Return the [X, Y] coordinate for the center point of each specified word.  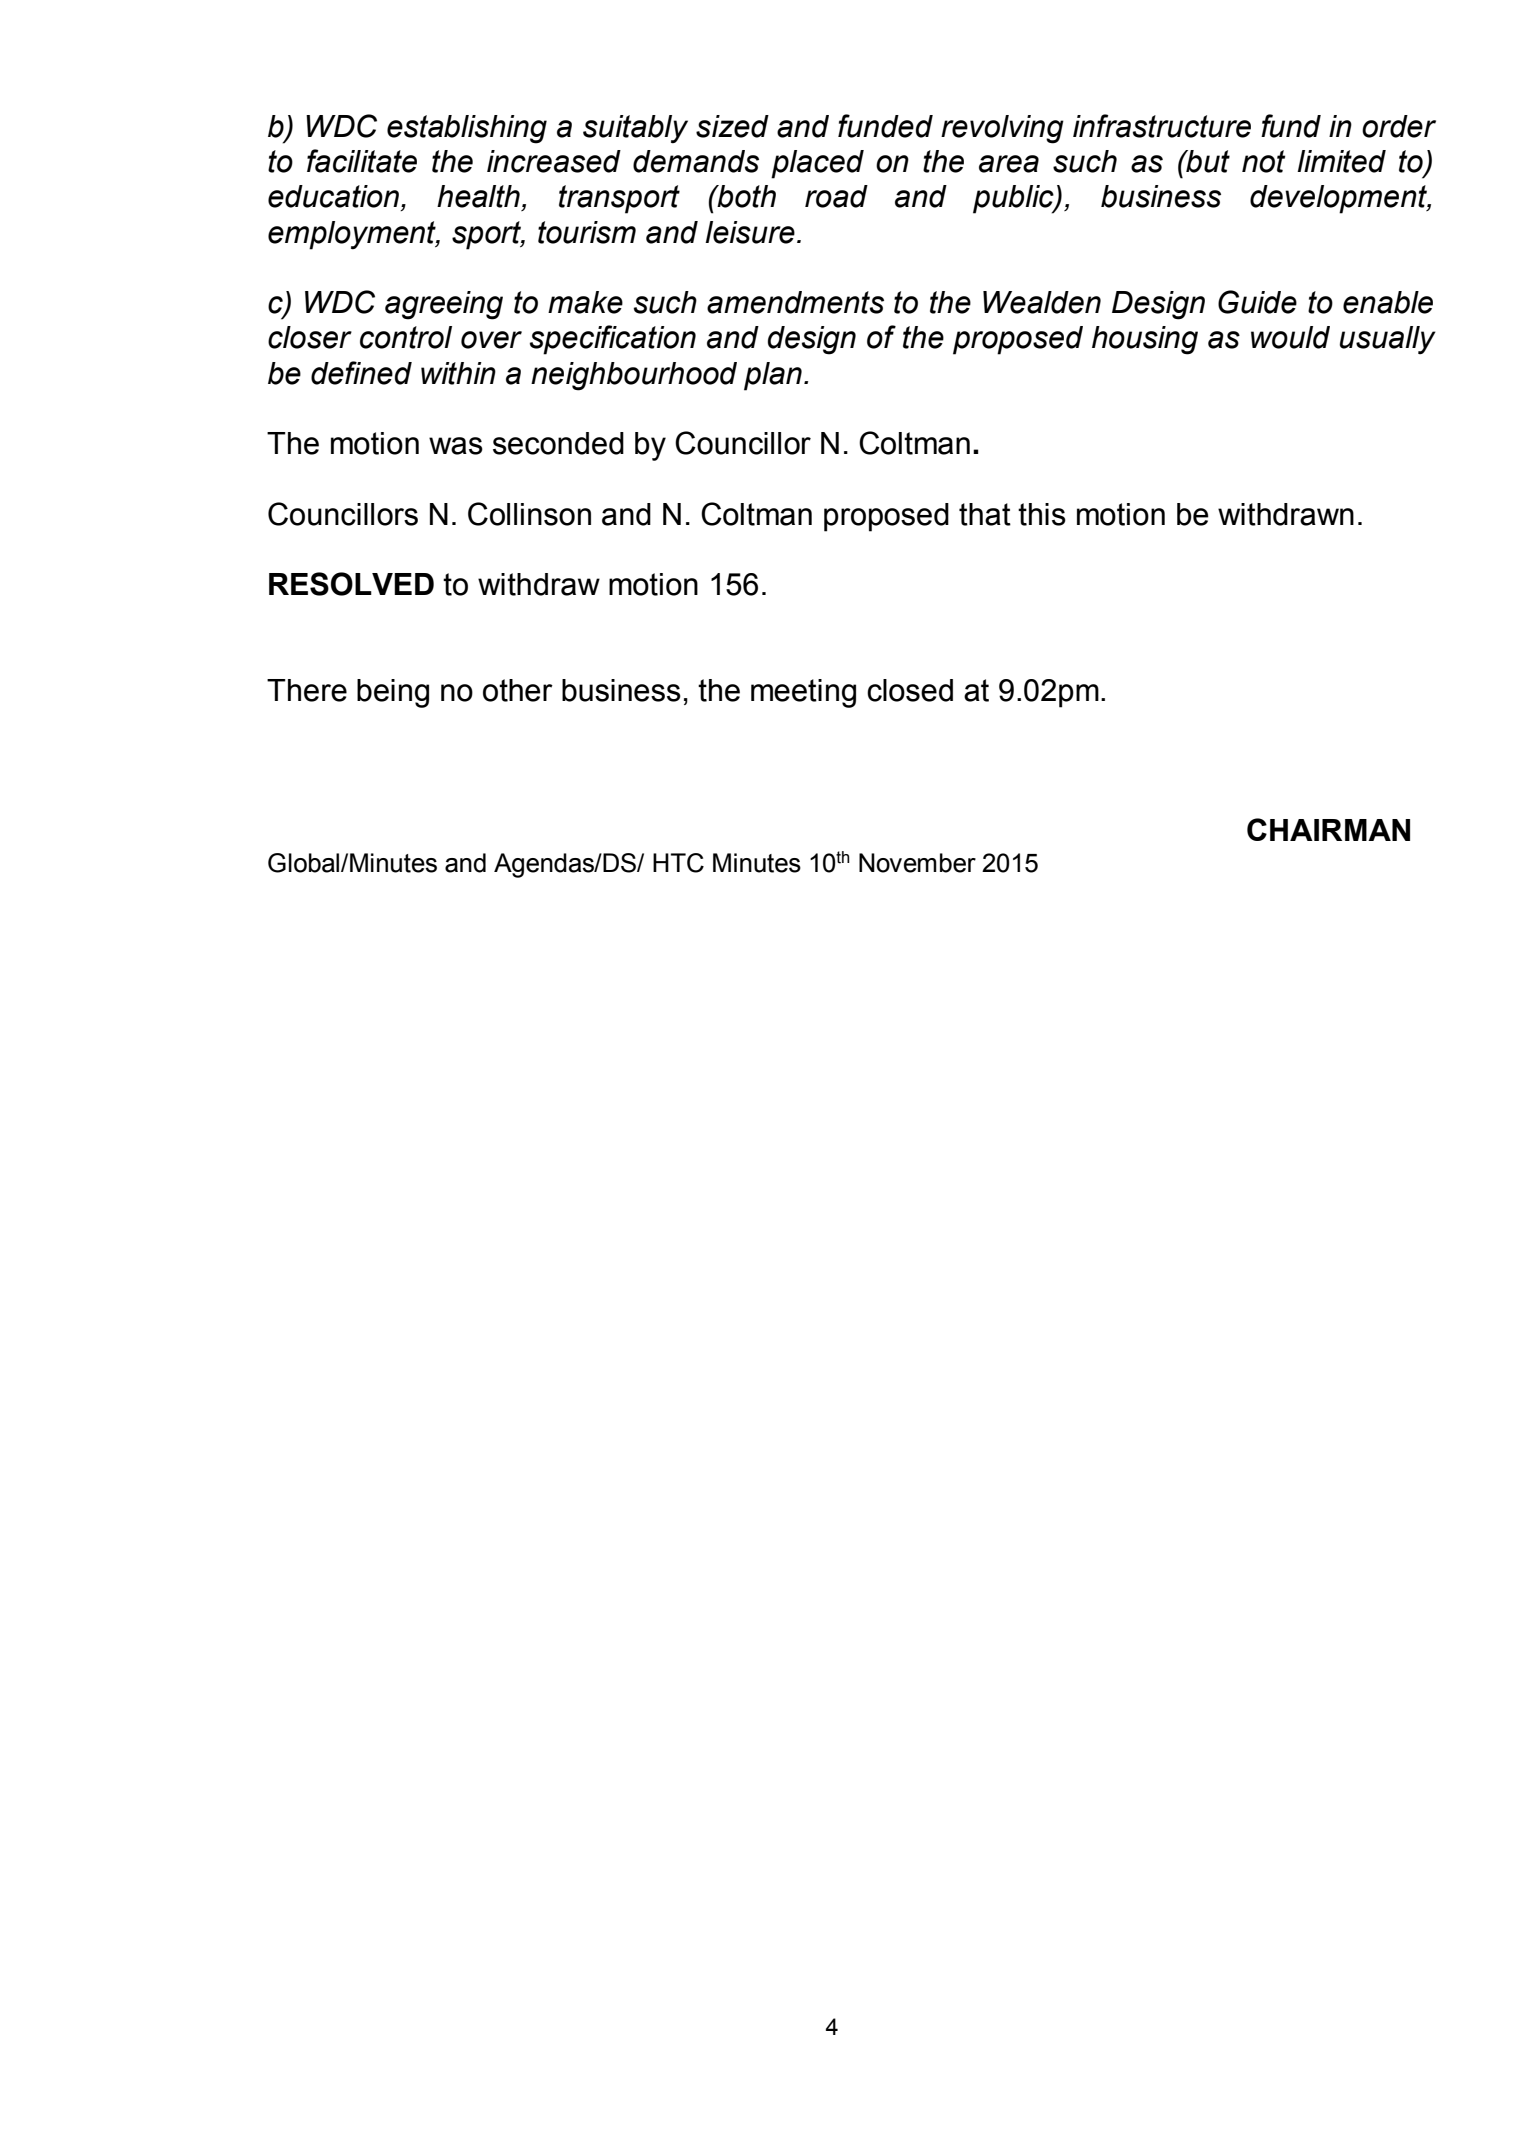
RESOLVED [351, 584]
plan [773, 376]
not [1263, 161]
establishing [467, 129]
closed [910, 690]
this [1042, 514]
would [1290, 337]
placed [817, 164]
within [458, 373]
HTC [678, 863]
